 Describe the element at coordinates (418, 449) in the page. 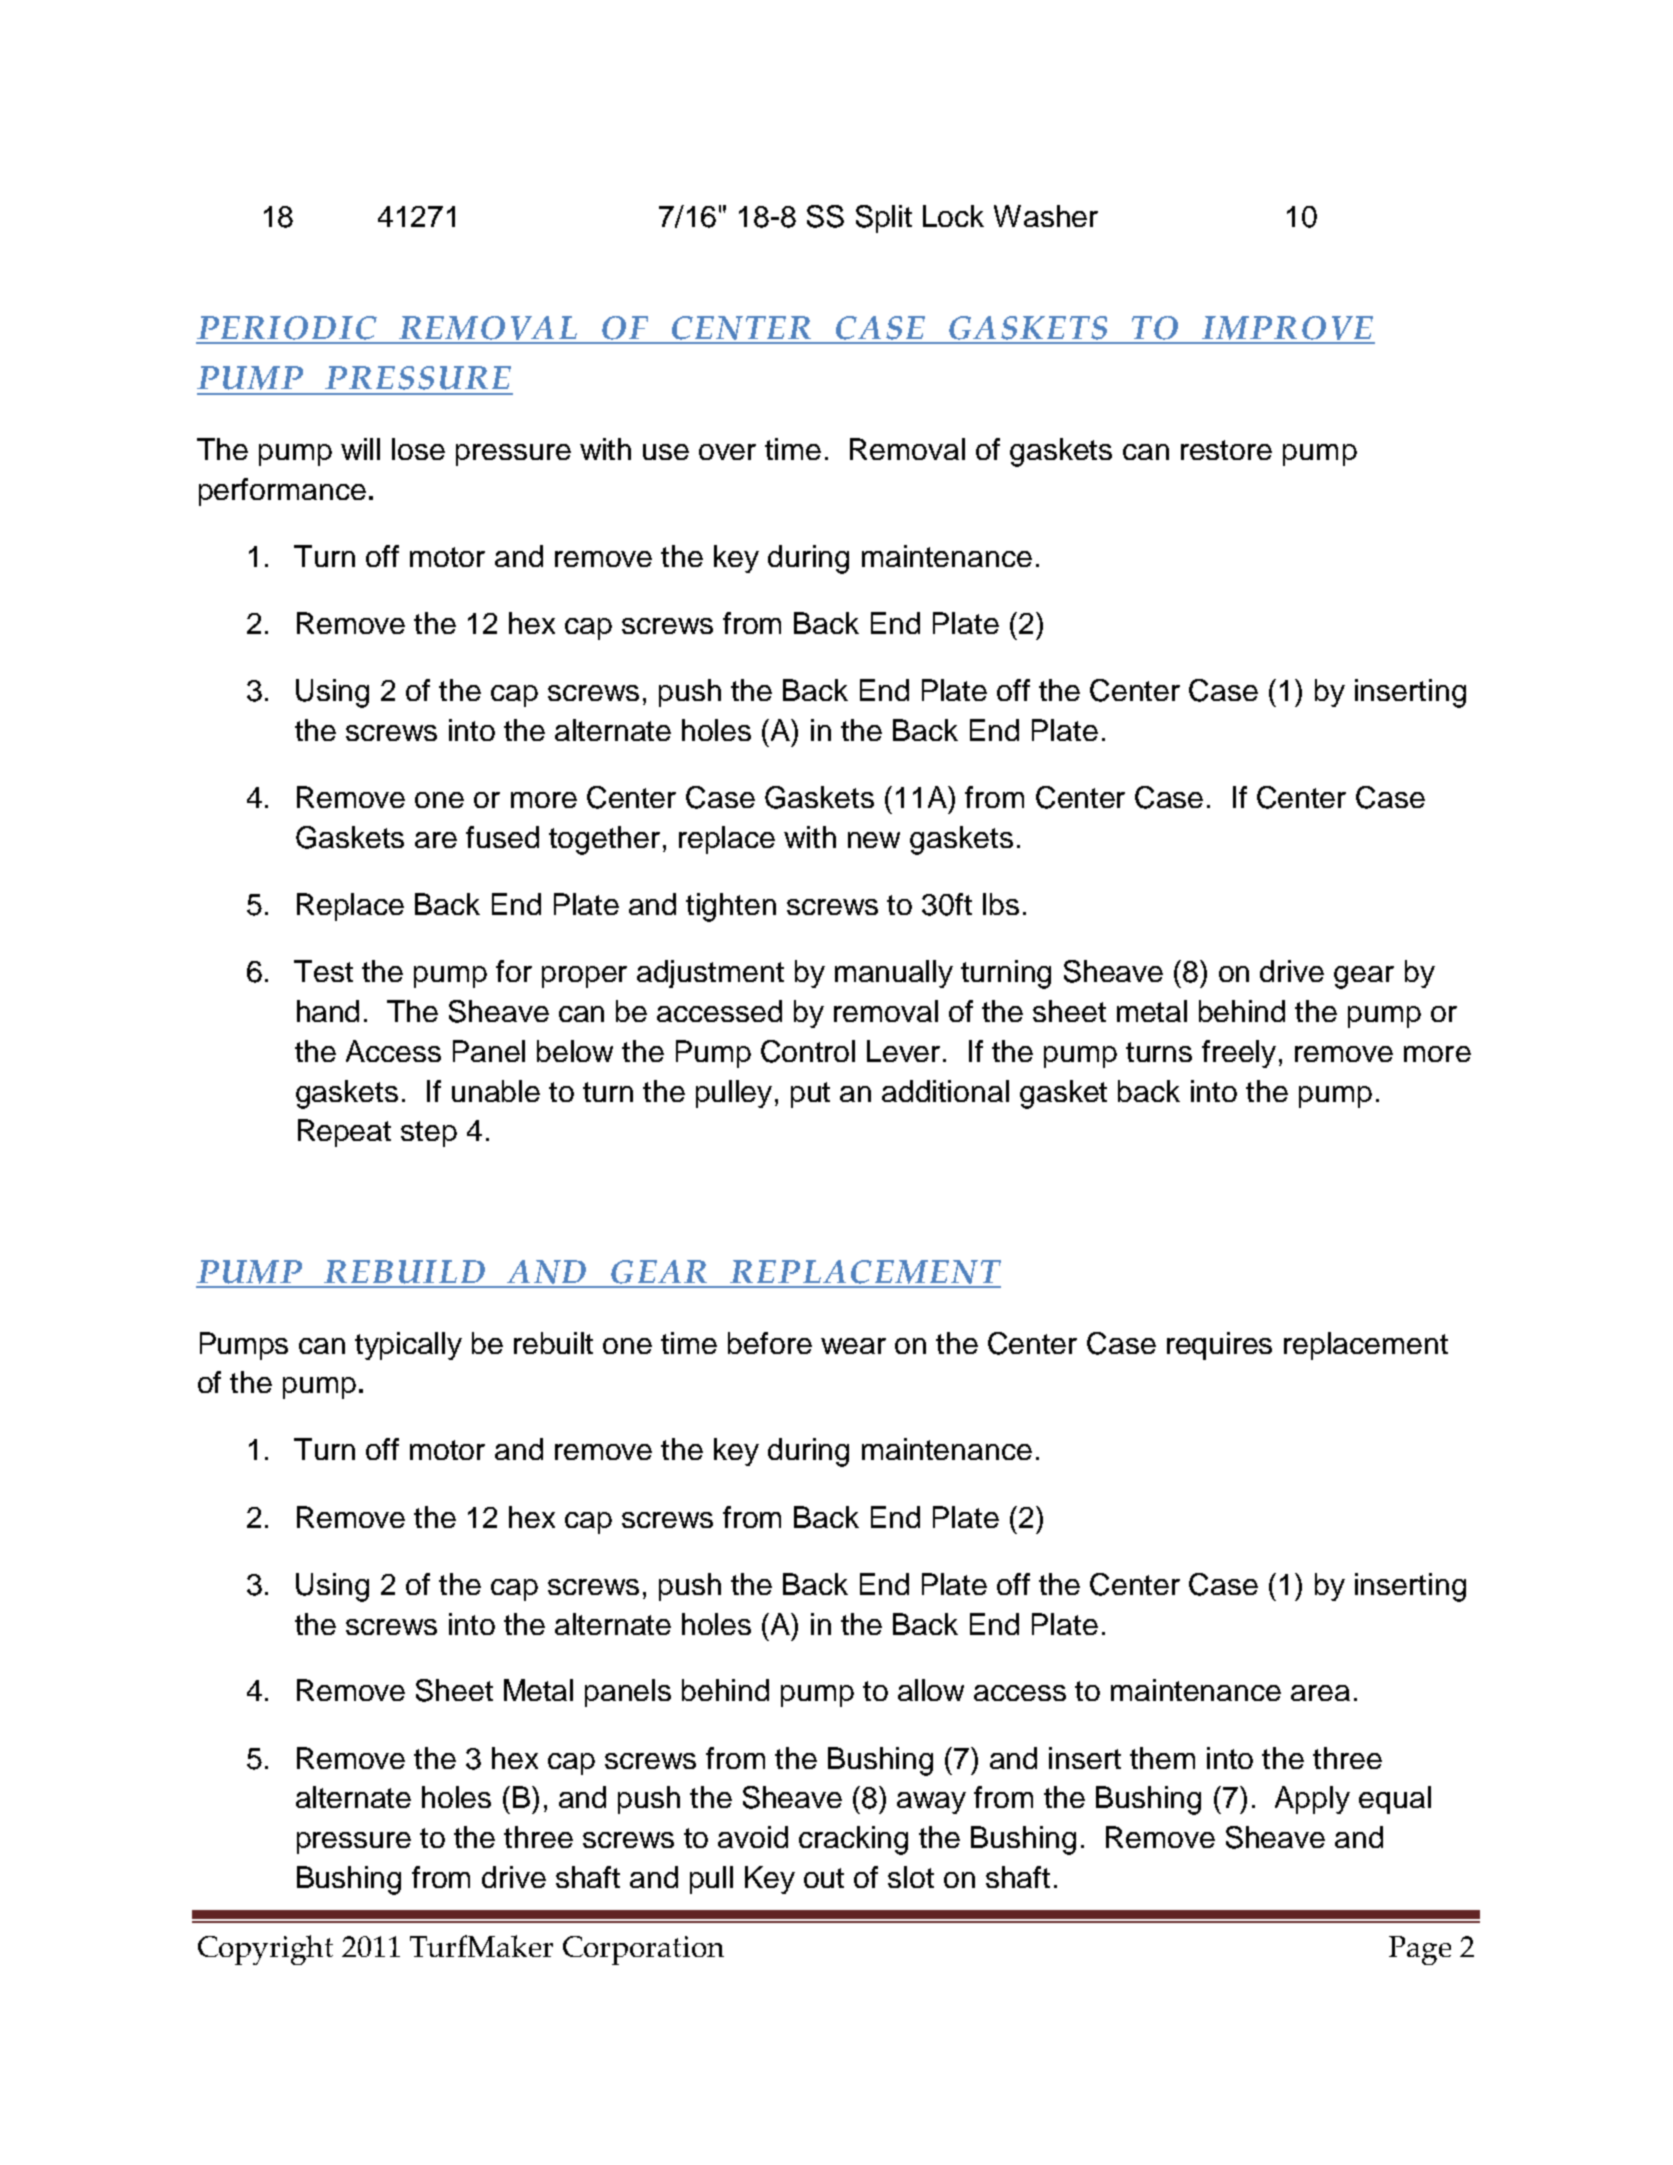

I see `lose` at that location.
